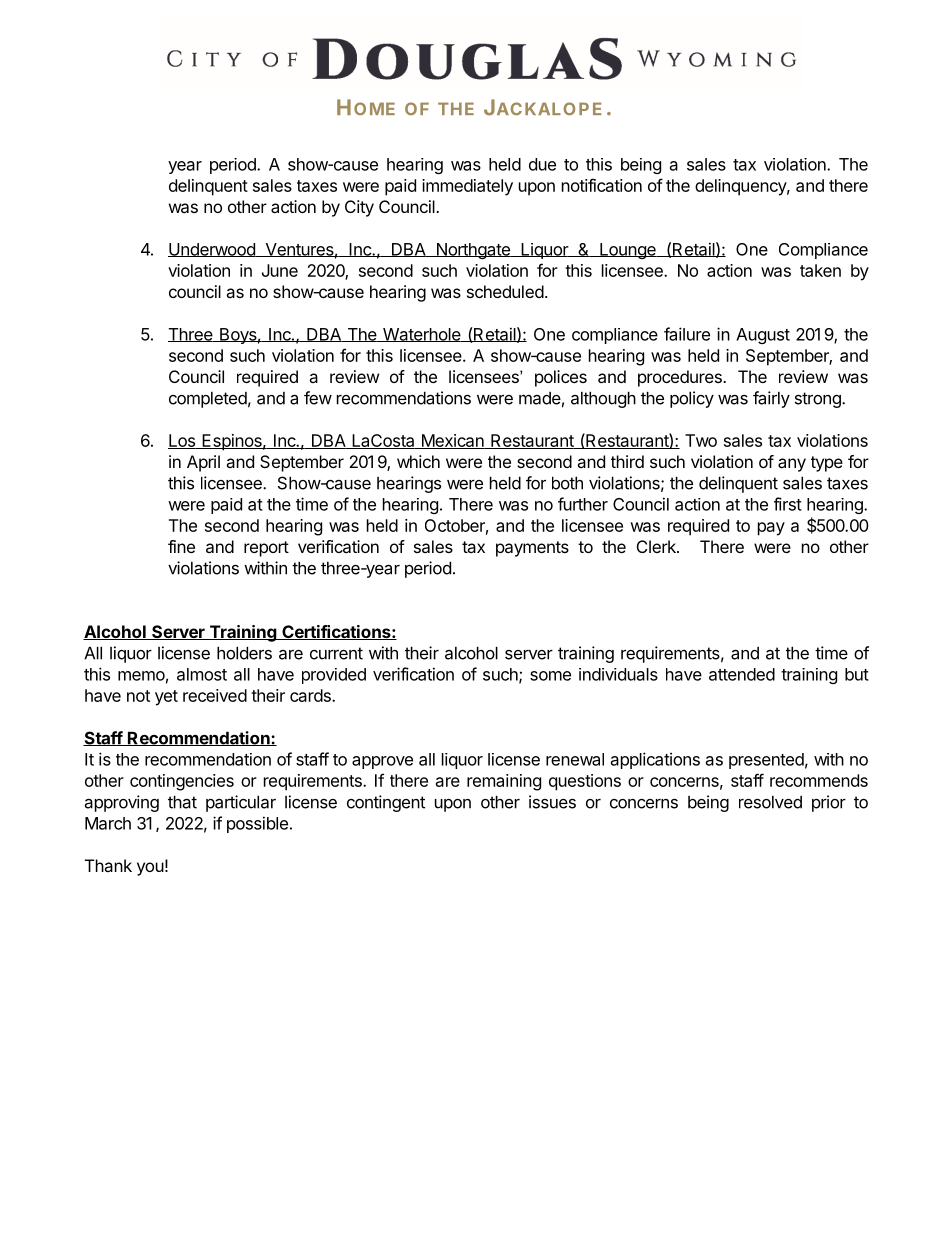 This screenshot has height=1233, width=952. What do you see at coordinates (742, 674) in the screenshot?
I see `attended` at bounding box center [742, 674].
